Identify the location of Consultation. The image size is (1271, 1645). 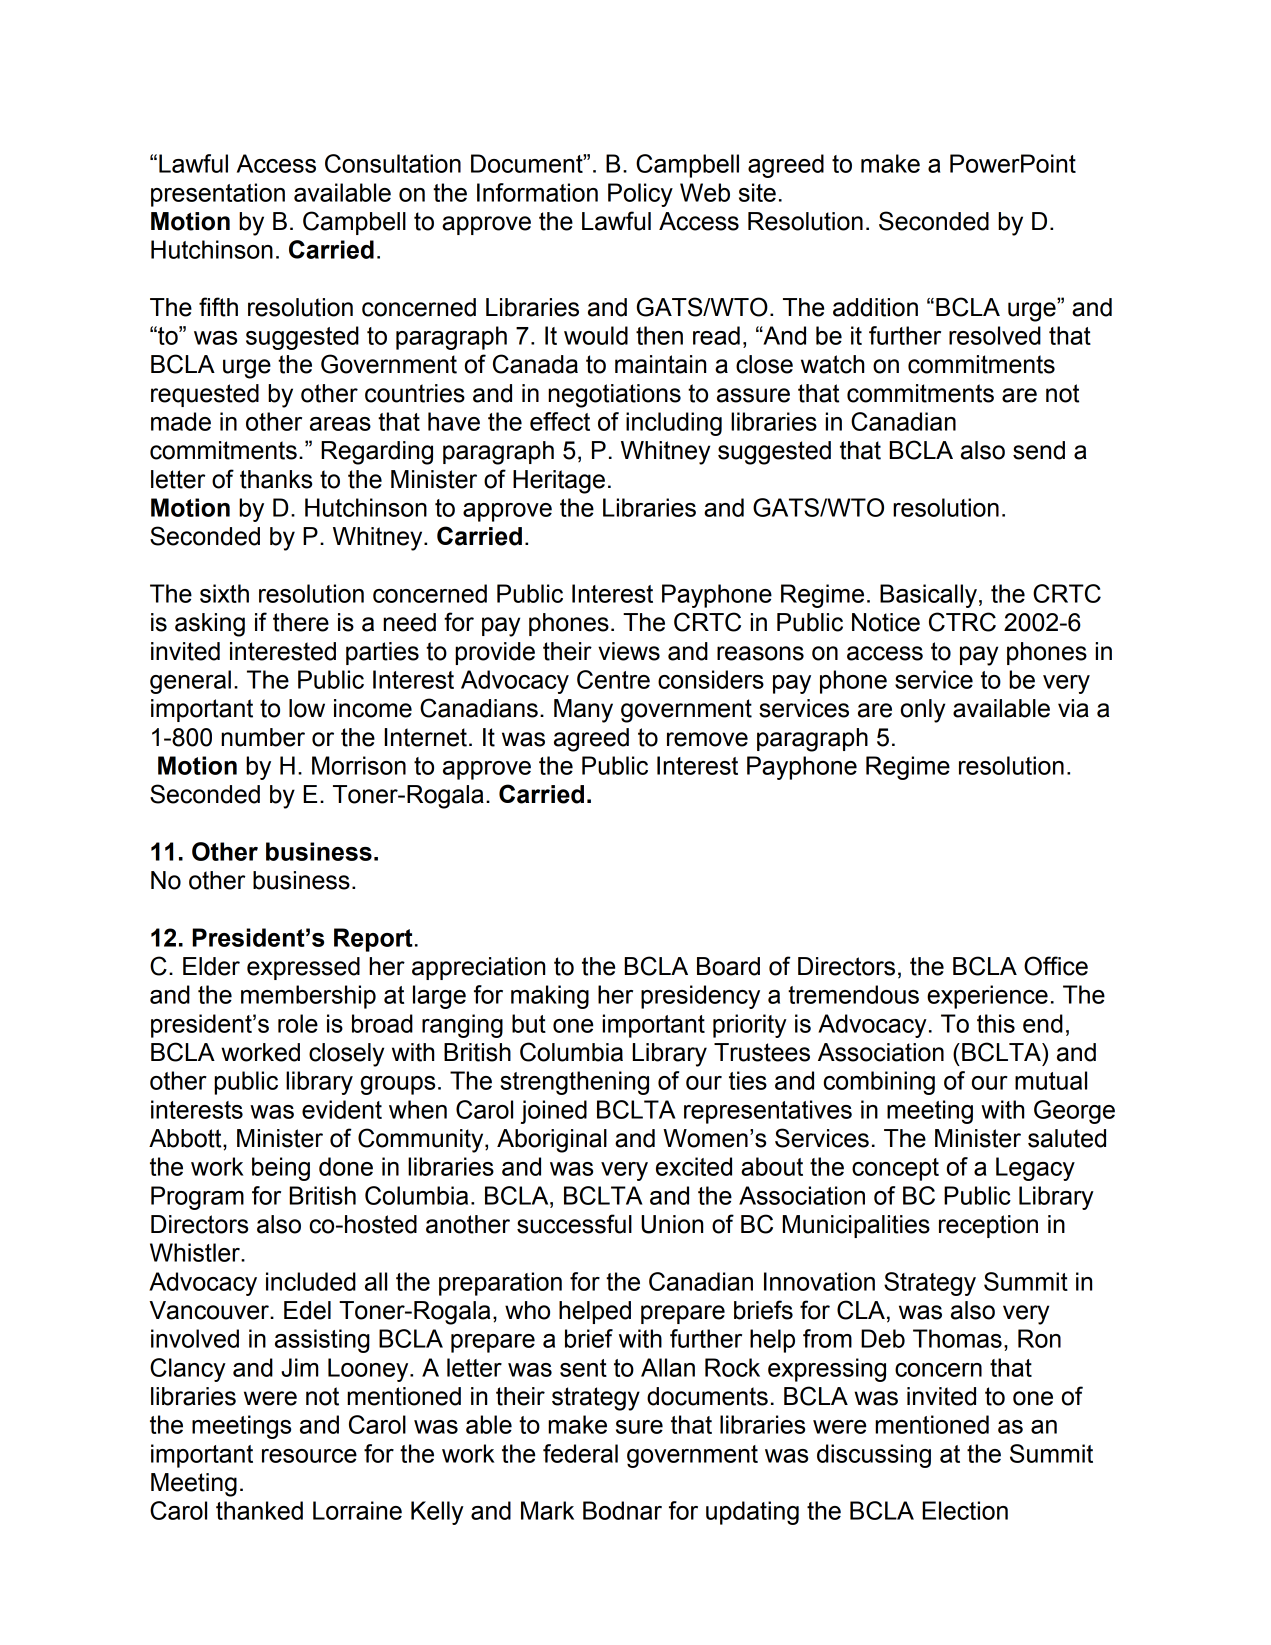
(393, 163).
